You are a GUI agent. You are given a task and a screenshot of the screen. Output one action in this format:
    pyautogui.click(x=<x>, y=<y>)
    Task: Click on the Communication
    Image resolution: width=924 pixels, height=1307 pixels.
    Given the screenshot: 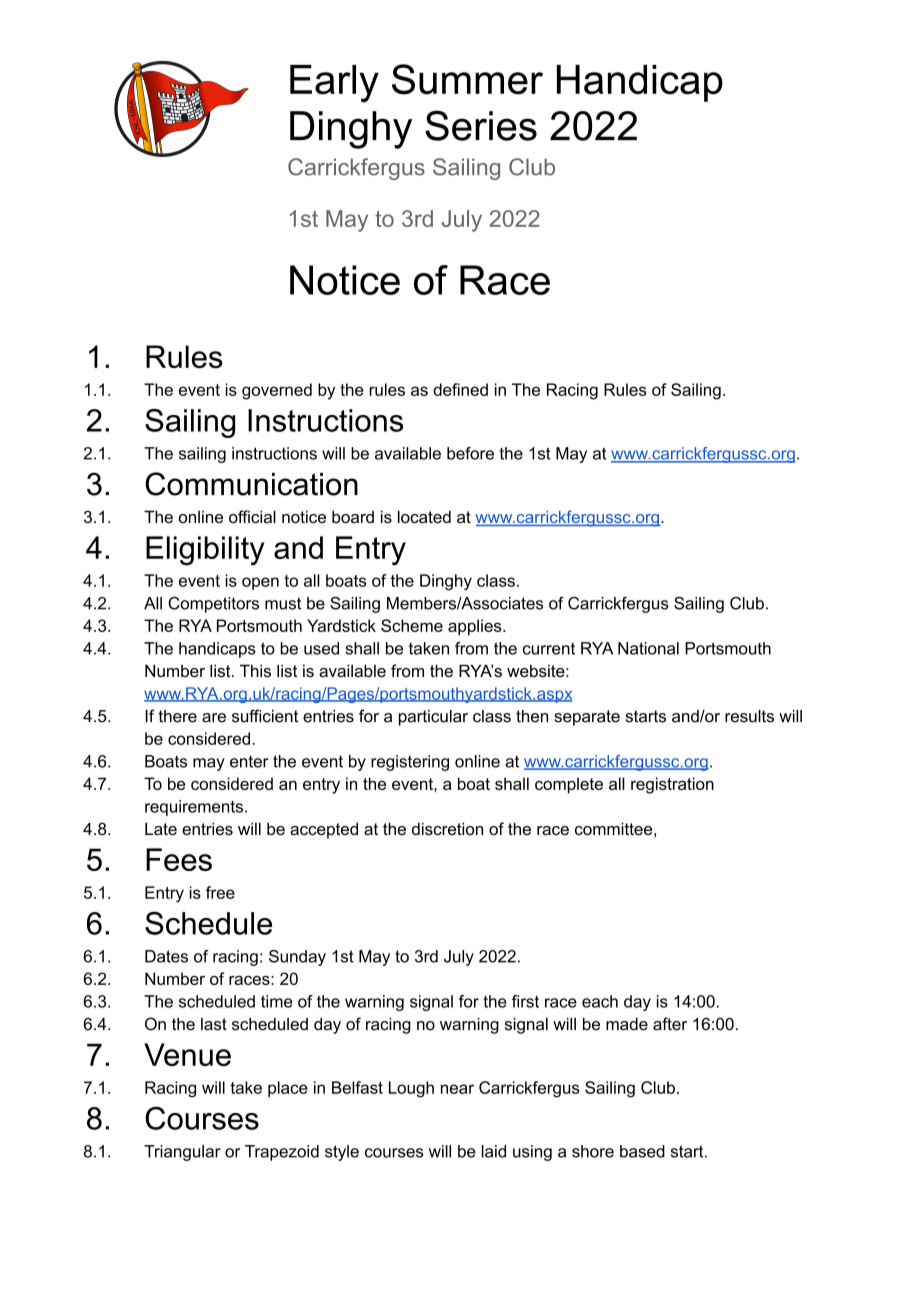 What is the action you would take?
    pyautogui.click(x=251, y=484)
